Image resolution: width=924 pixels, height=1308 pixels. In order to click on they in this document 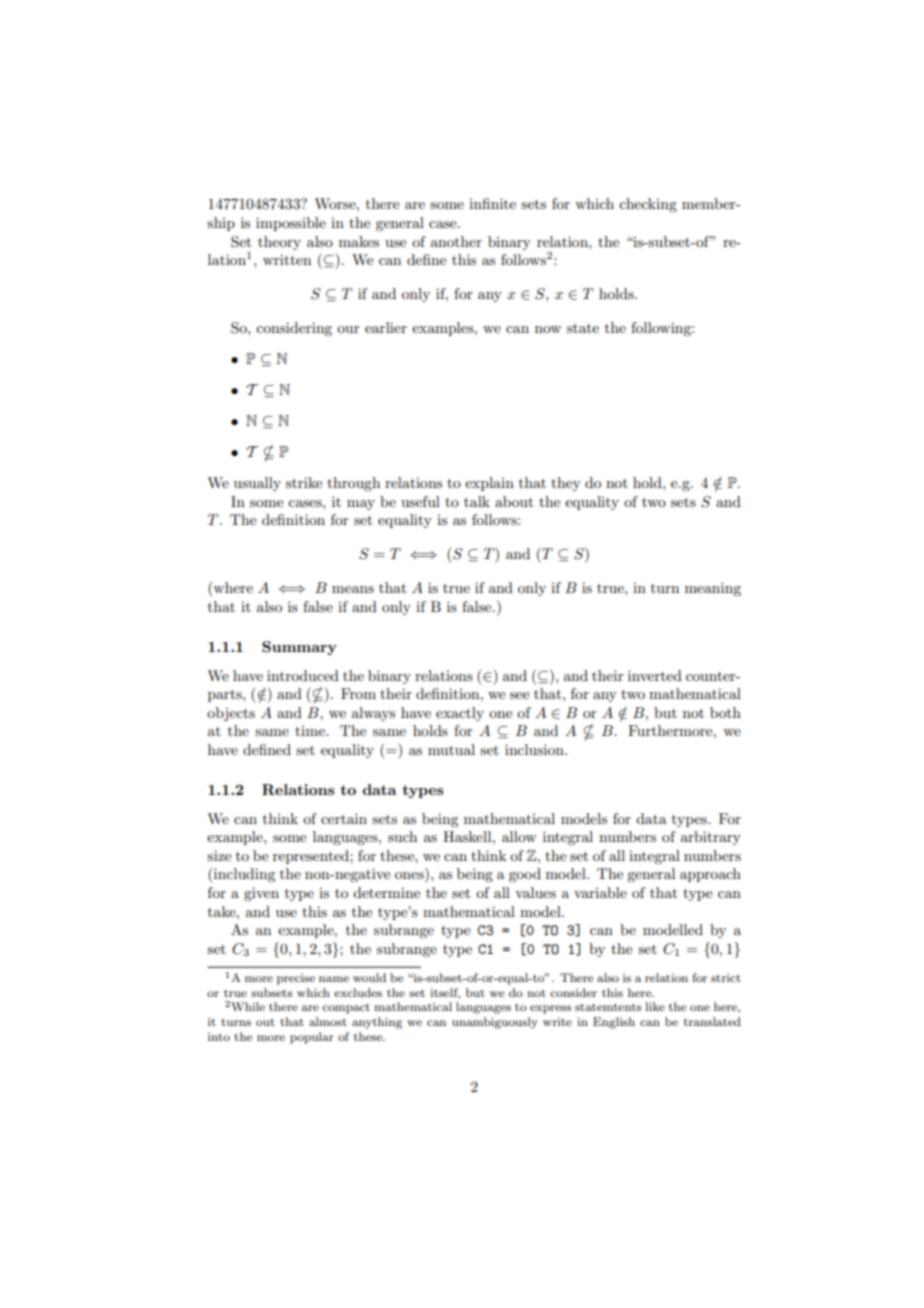, I will do `click(566, 484)`.
